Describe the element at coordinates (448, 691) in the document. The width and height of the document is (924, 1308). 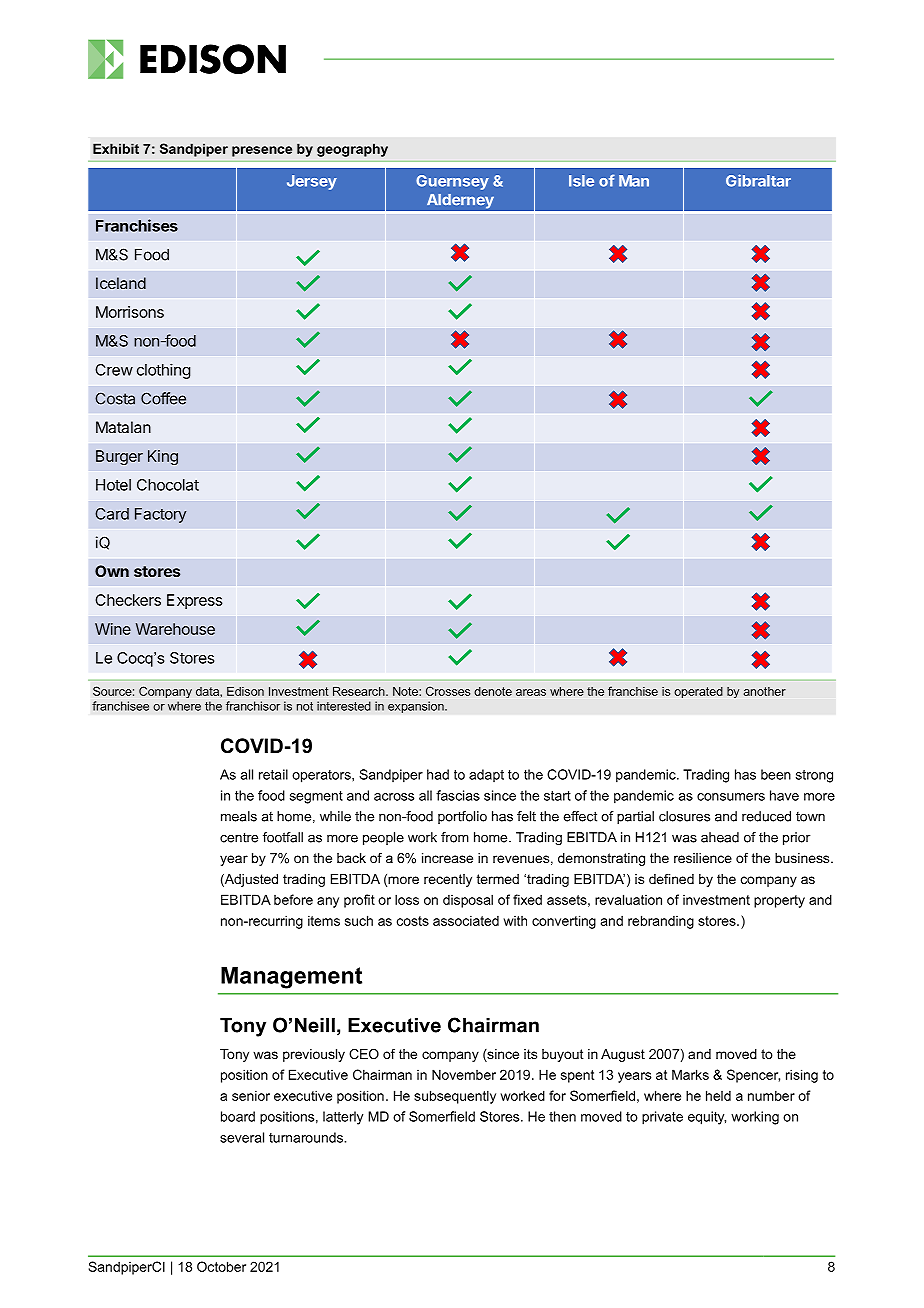
I see `Crosses` at that location.
